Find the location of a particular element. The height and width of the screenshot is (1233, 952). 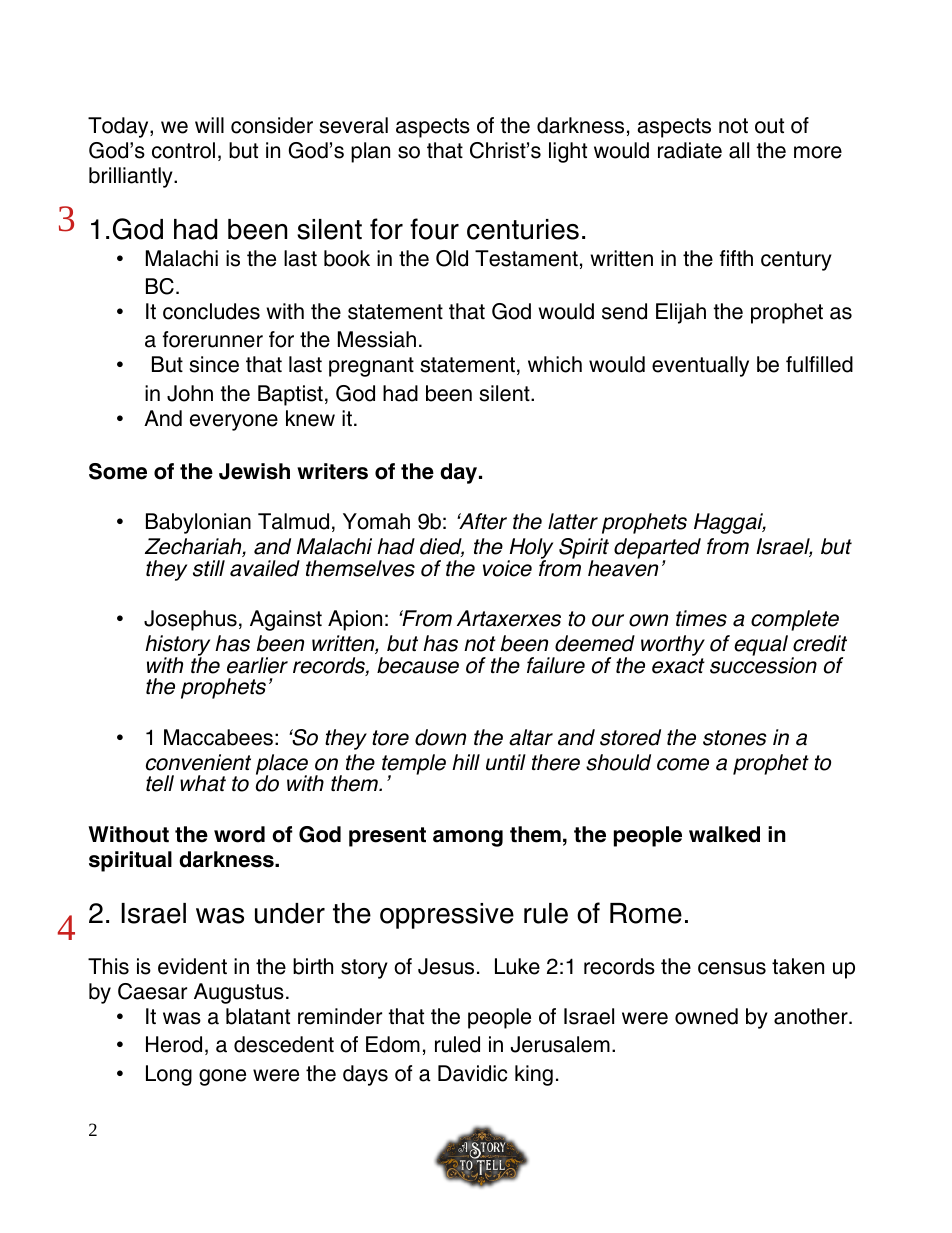

Davidic is located at coordinates (472, 1073).
